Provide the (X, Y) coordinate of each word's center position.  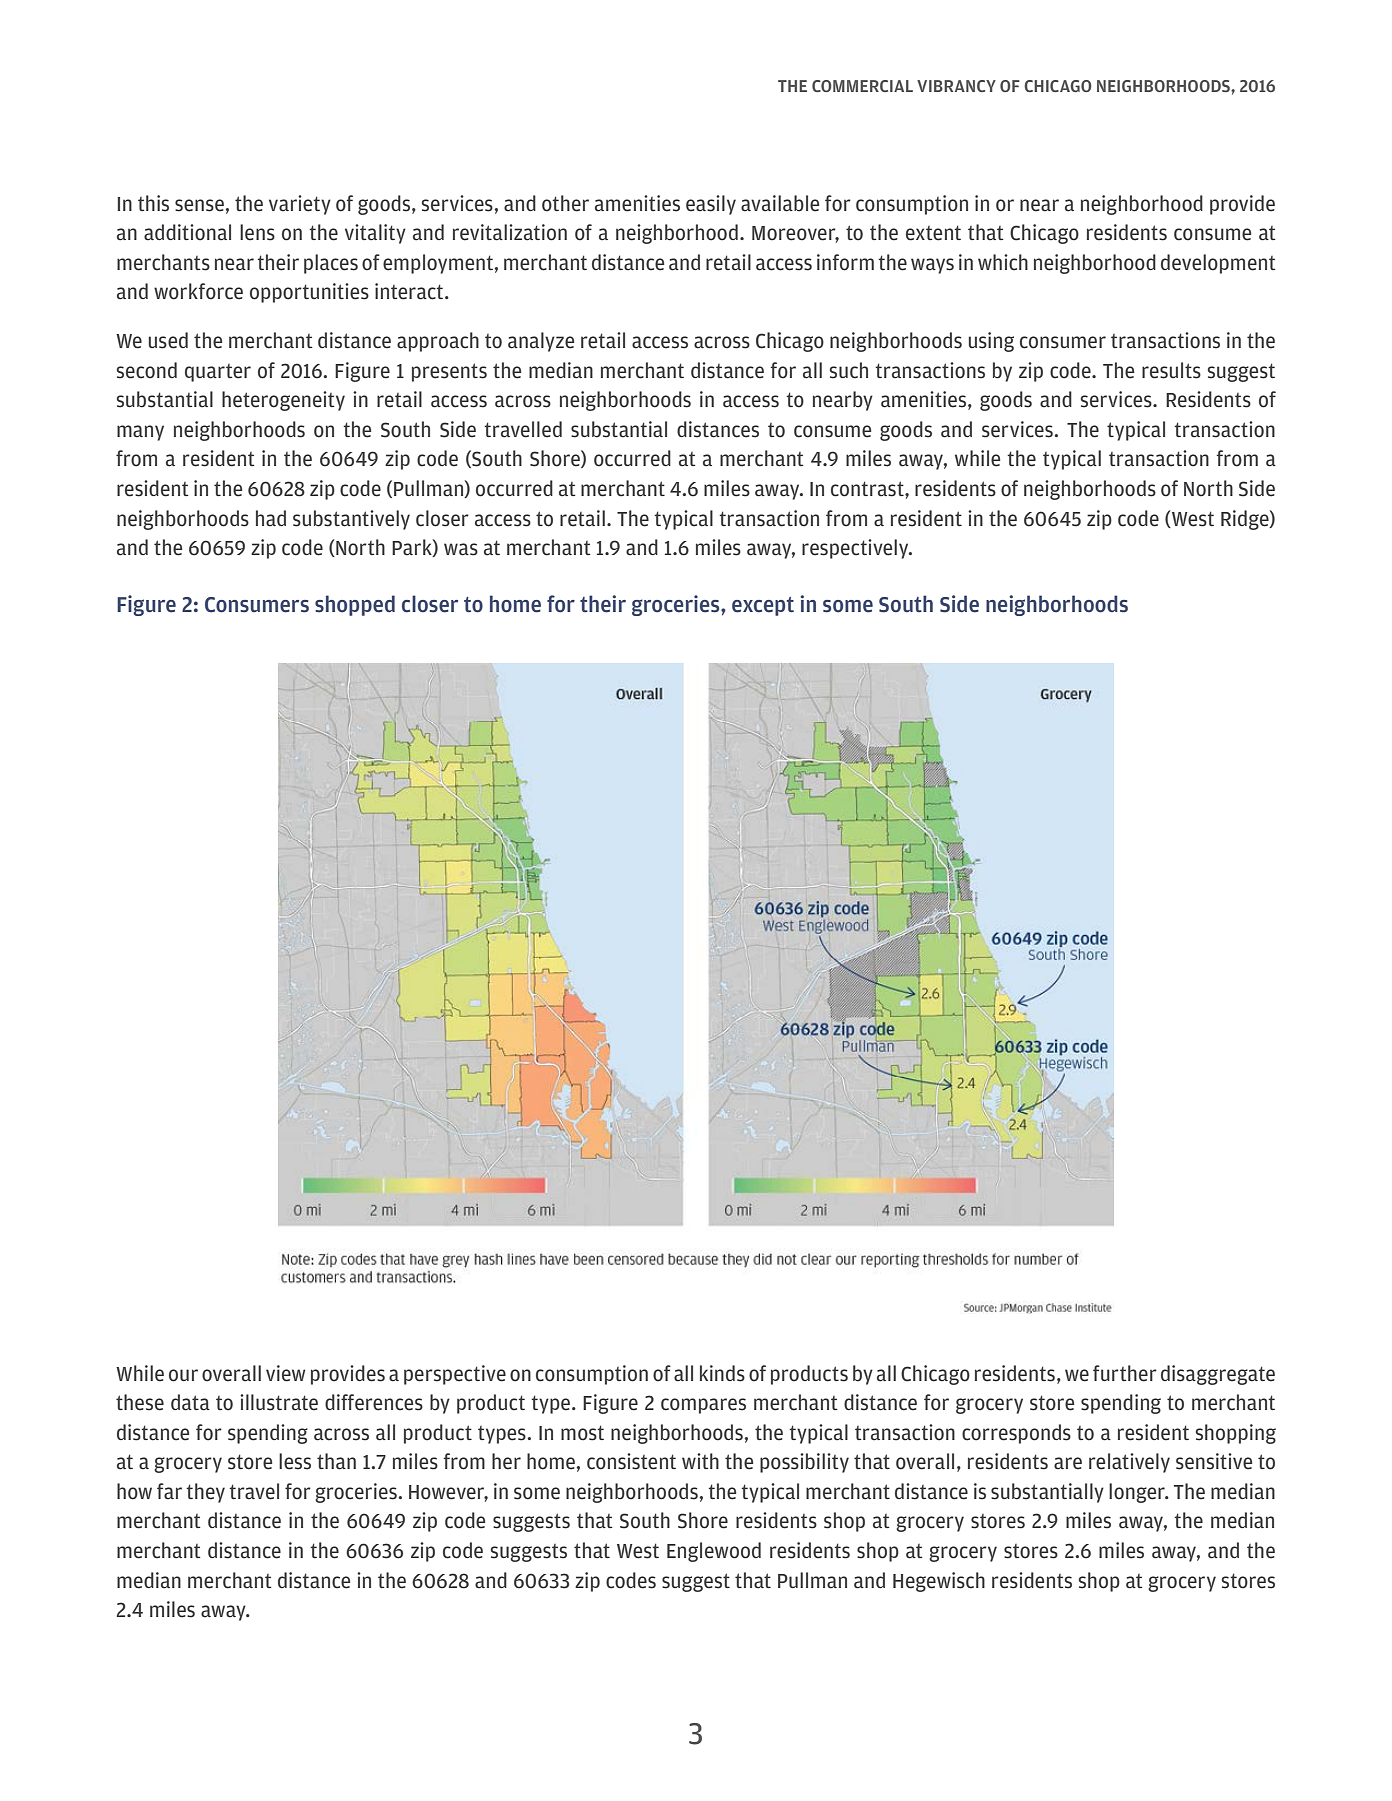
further (1125, 1373)
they (205, 1493)
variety (300, 205)
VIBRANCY (956, 86)
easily (711, 205)
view (285, 1373)
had (271, 518)
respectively (856, 549)
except (763, 606)
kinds (722, 1373)
